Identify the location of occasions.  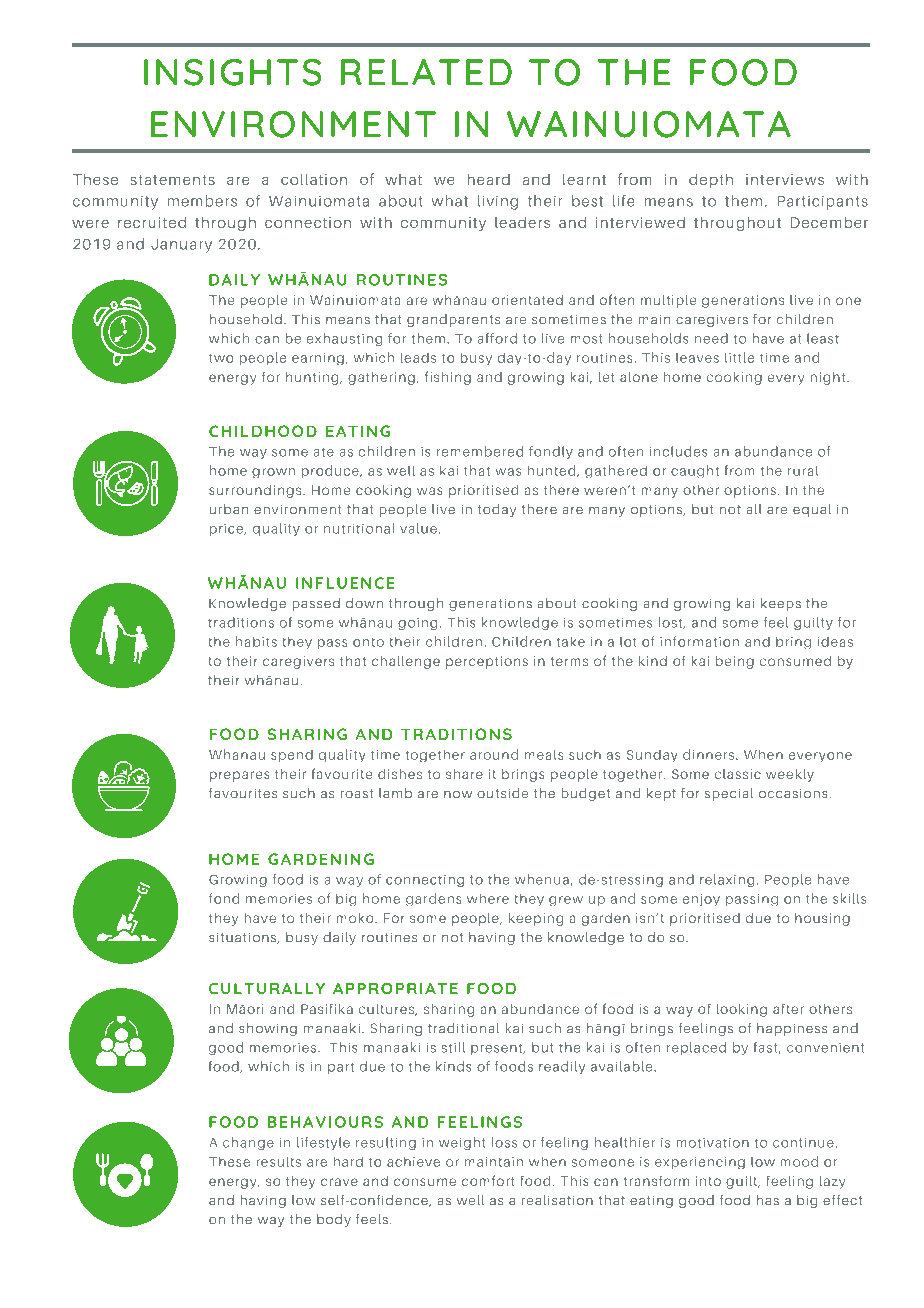
(793, 793).
